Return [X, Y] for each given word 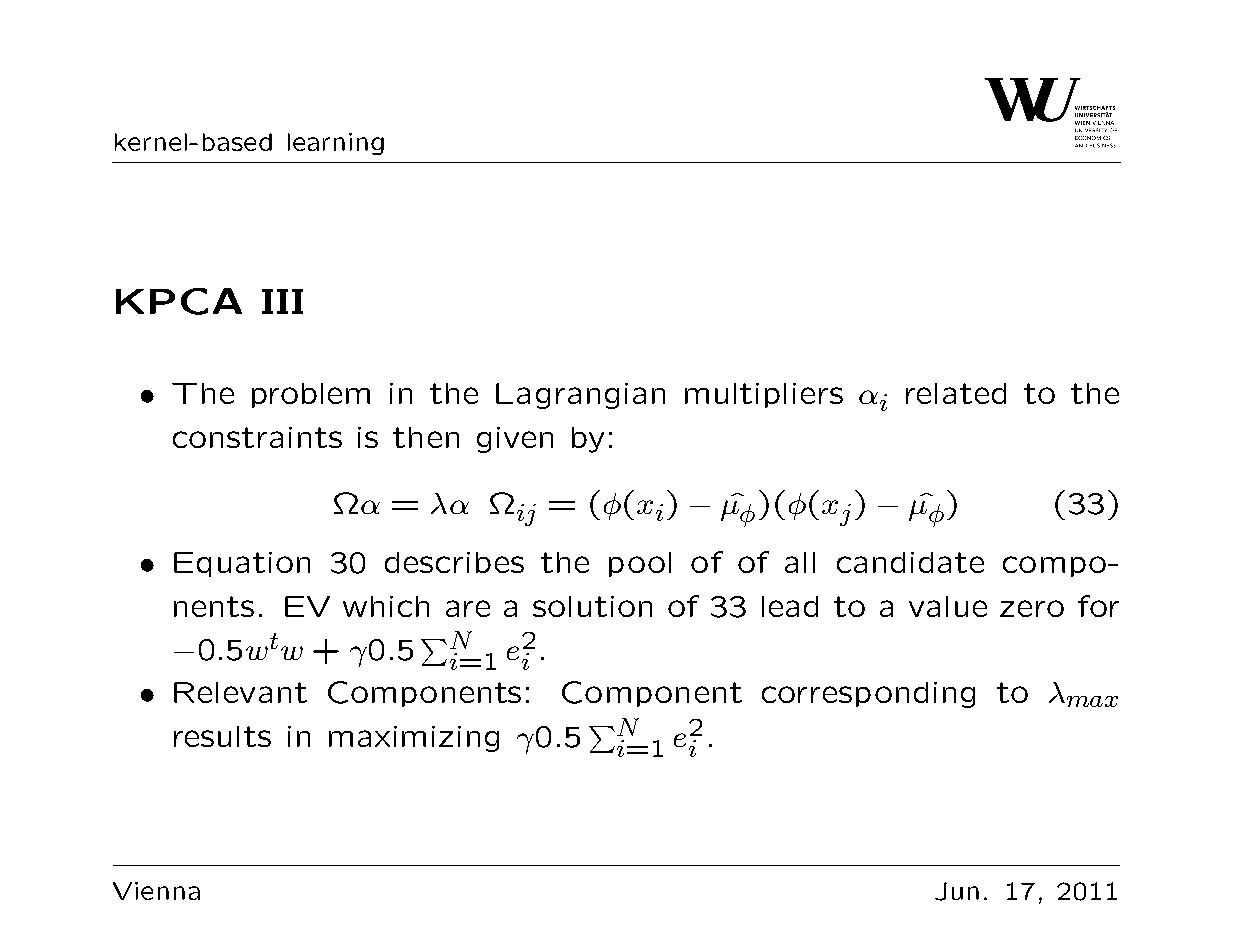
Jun [957, 891]
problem [311, 395]
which [386, 606]
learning [336, 144]
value [948, 606]
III [282, 301]
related [956, 393]
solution [592, 606]
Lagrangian [580, 396]
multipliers [764, 395]
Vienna [156, 891]
